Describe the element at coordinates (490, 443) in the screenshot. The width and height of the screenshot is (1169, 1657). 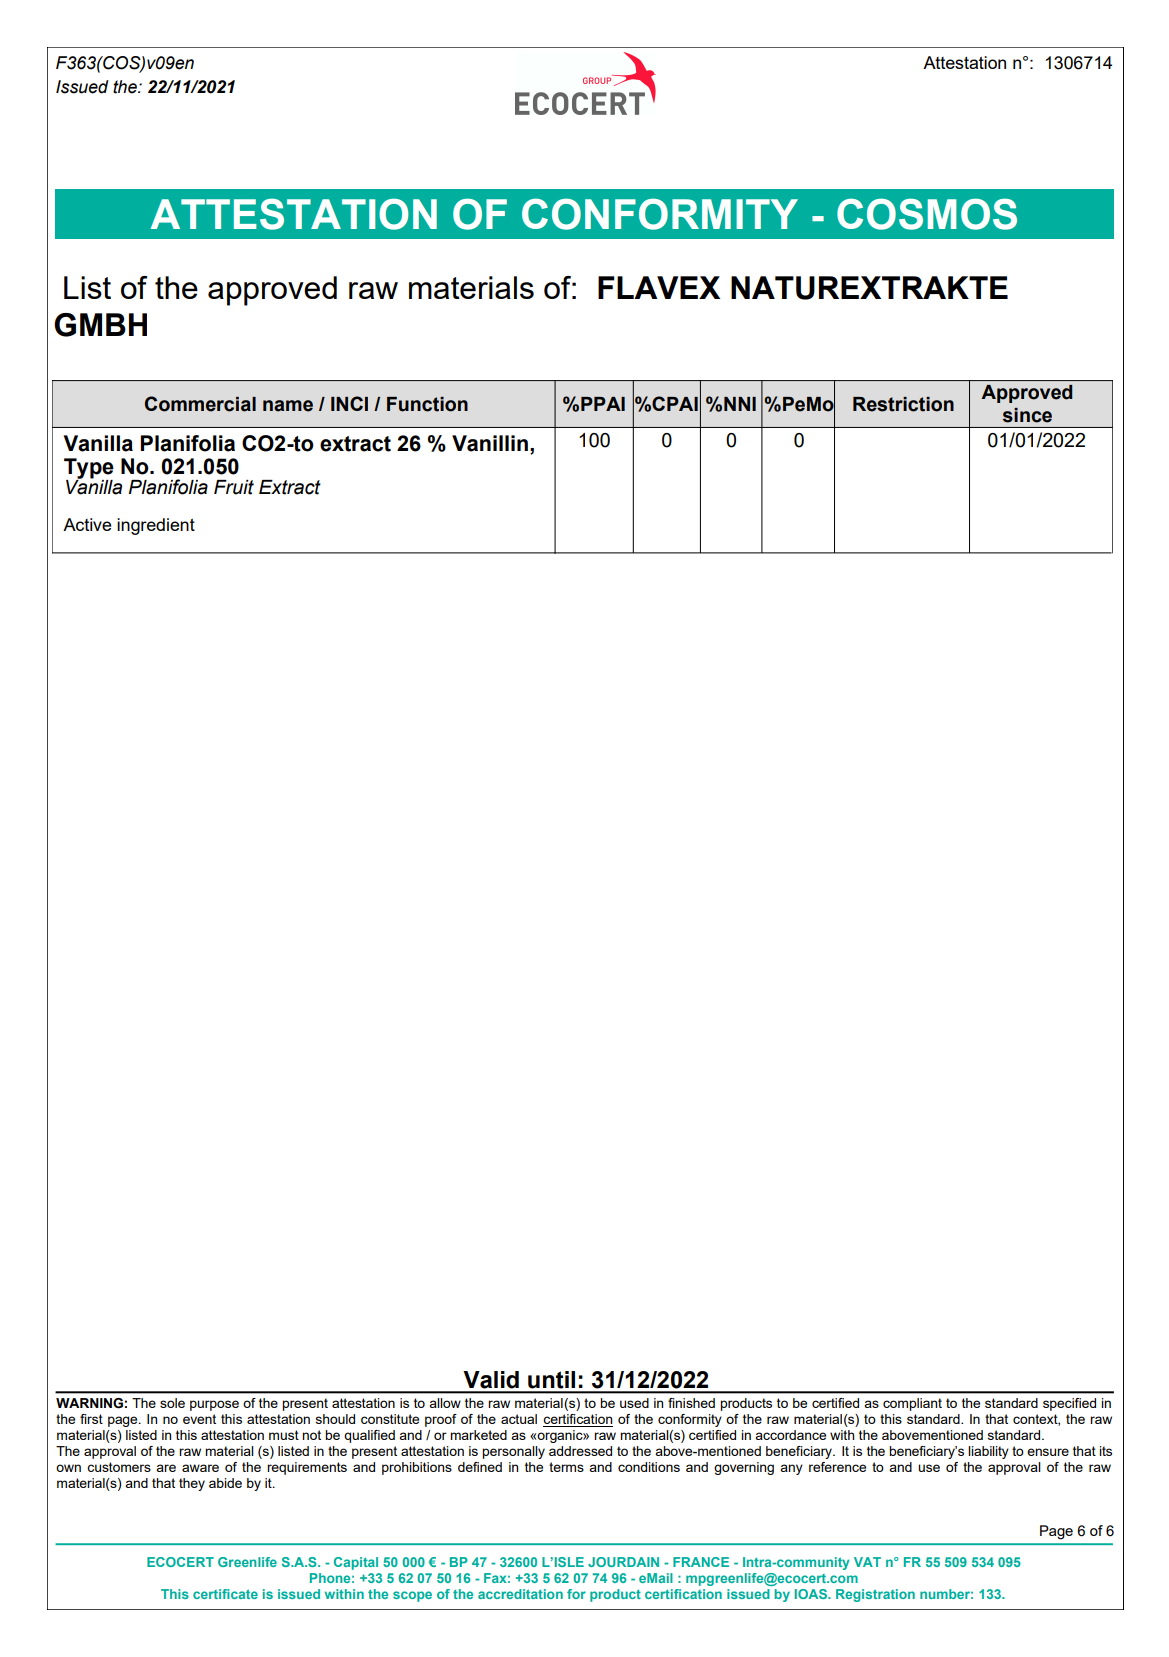
I see `Vanillin` at that location.
